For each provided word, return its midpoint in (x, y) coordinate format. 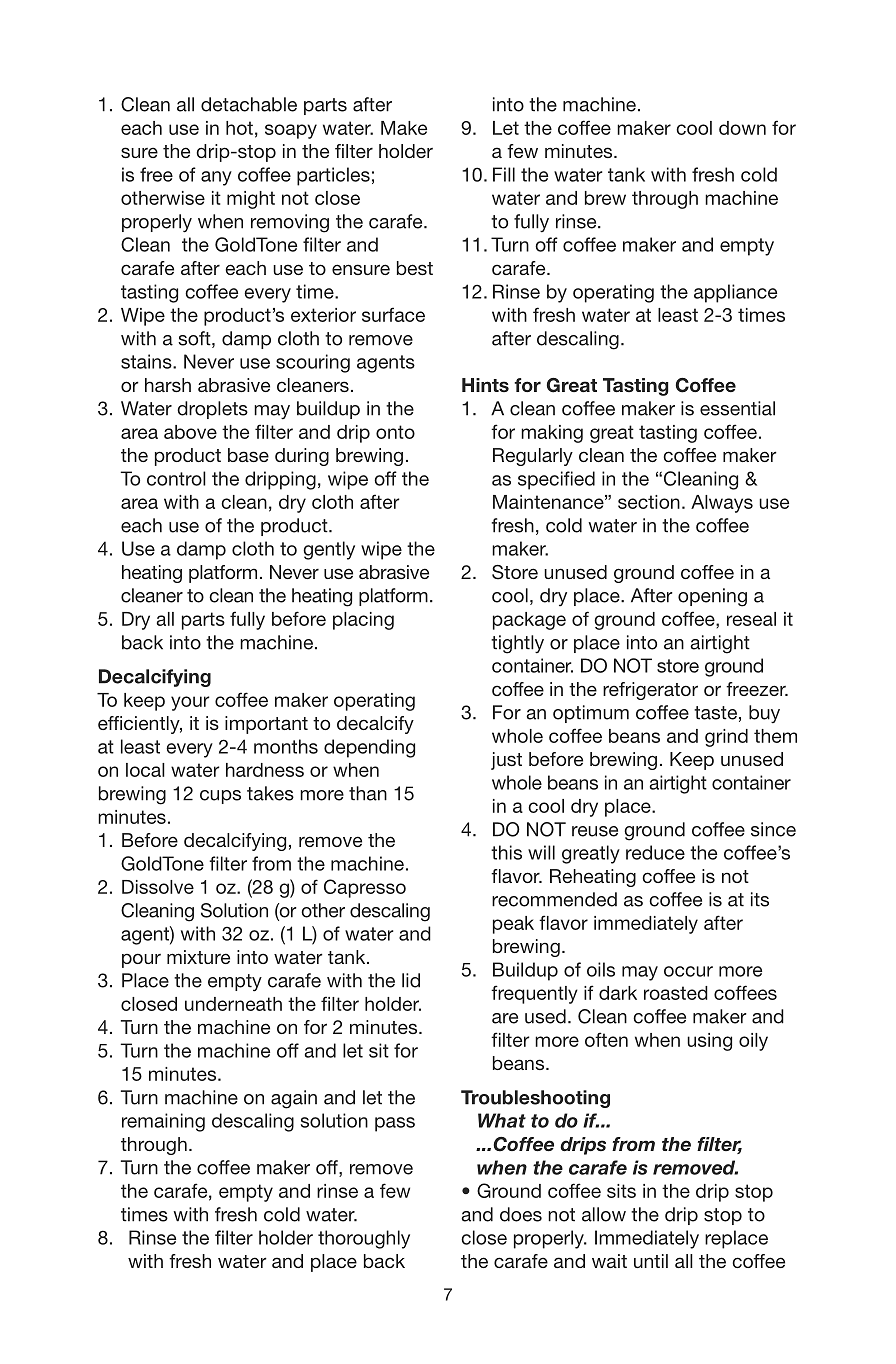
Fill (504, 174)
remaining (163, 1122)
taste (715, 713)
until (651, 1261)
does (521, 1214)
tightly (517, 644)
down (742, 128)
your (190, 703)
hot (239, 128)
